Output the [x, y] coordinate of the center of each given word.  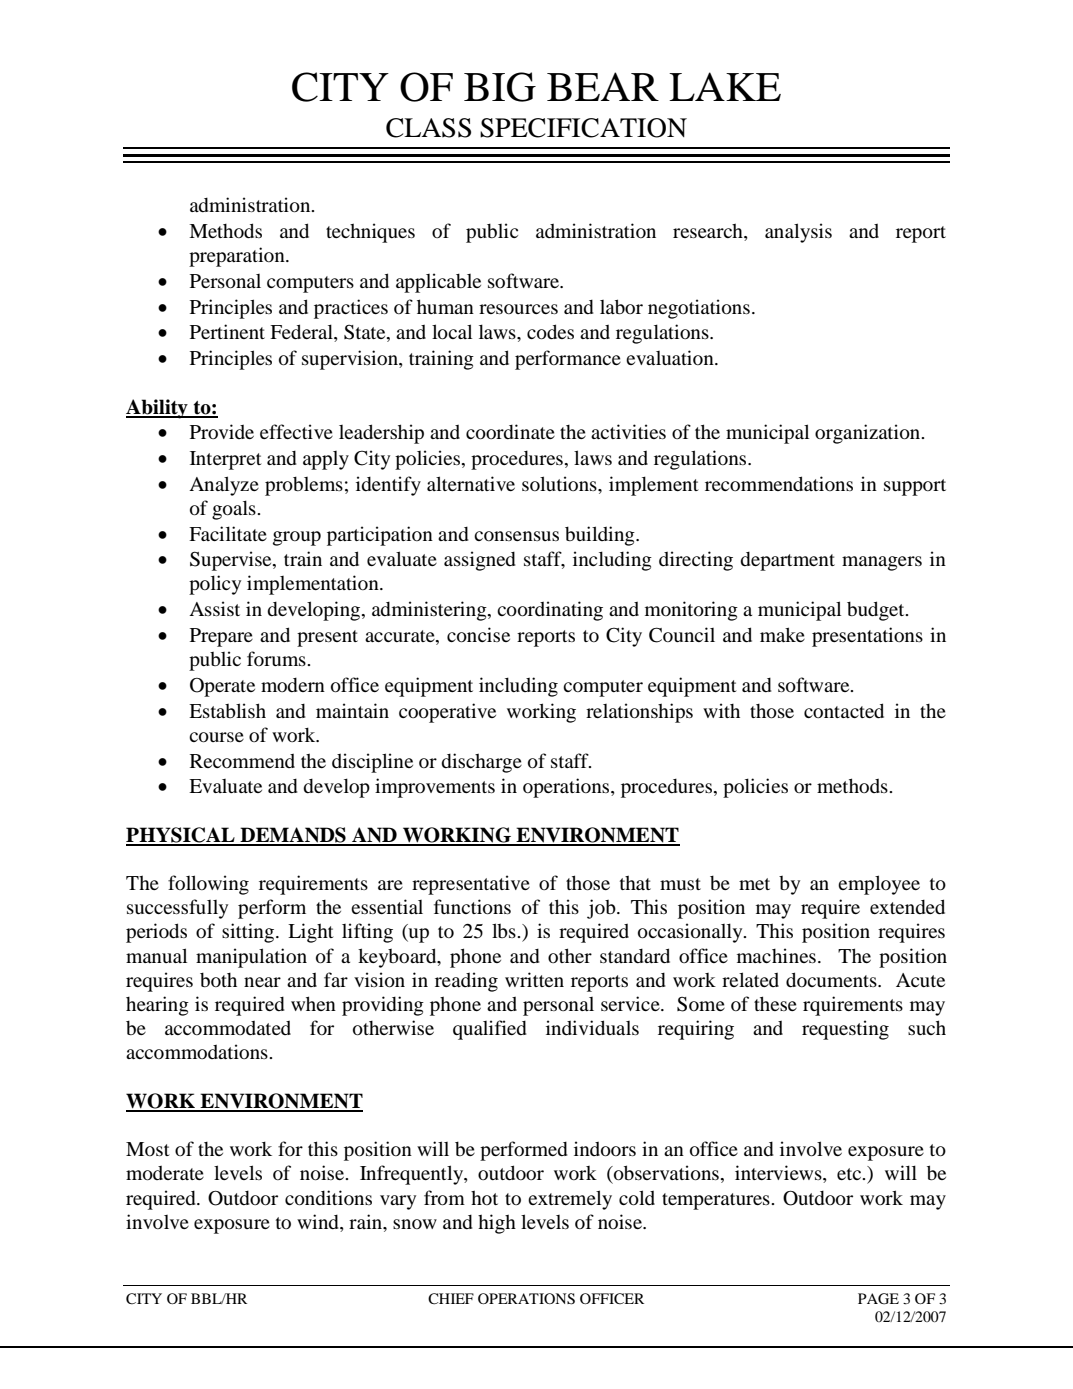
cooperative [447, 713]
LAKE [725, 86]
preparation [238, 257]
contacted [844, 710]
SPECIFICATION [583, 128]
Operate [222, 687]
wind [319, 1223]
